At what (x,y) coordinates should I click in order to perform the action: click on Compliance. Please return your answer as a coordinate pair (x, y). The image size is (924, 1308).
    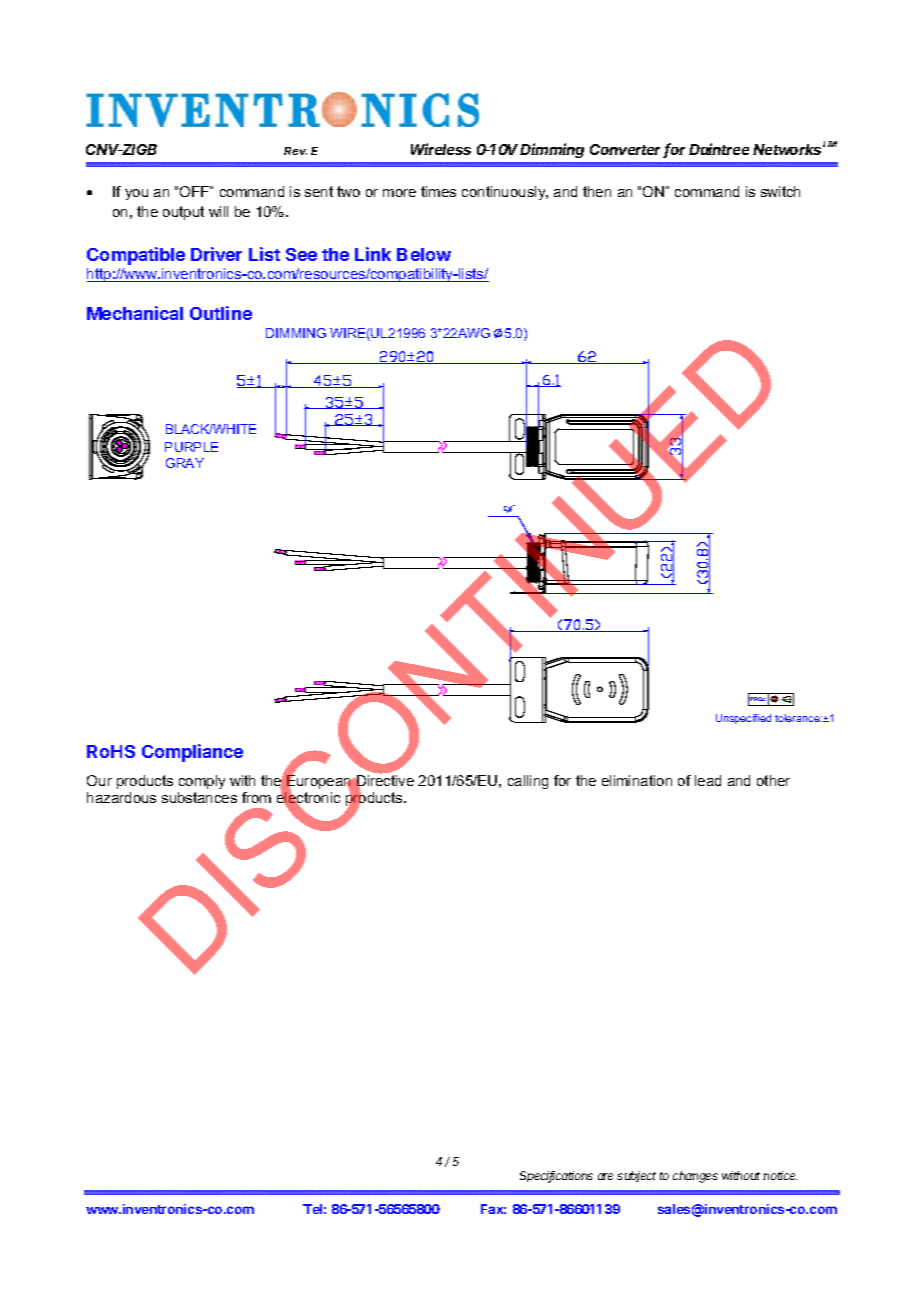
    Looking at the image, I should click on (192, 753).
